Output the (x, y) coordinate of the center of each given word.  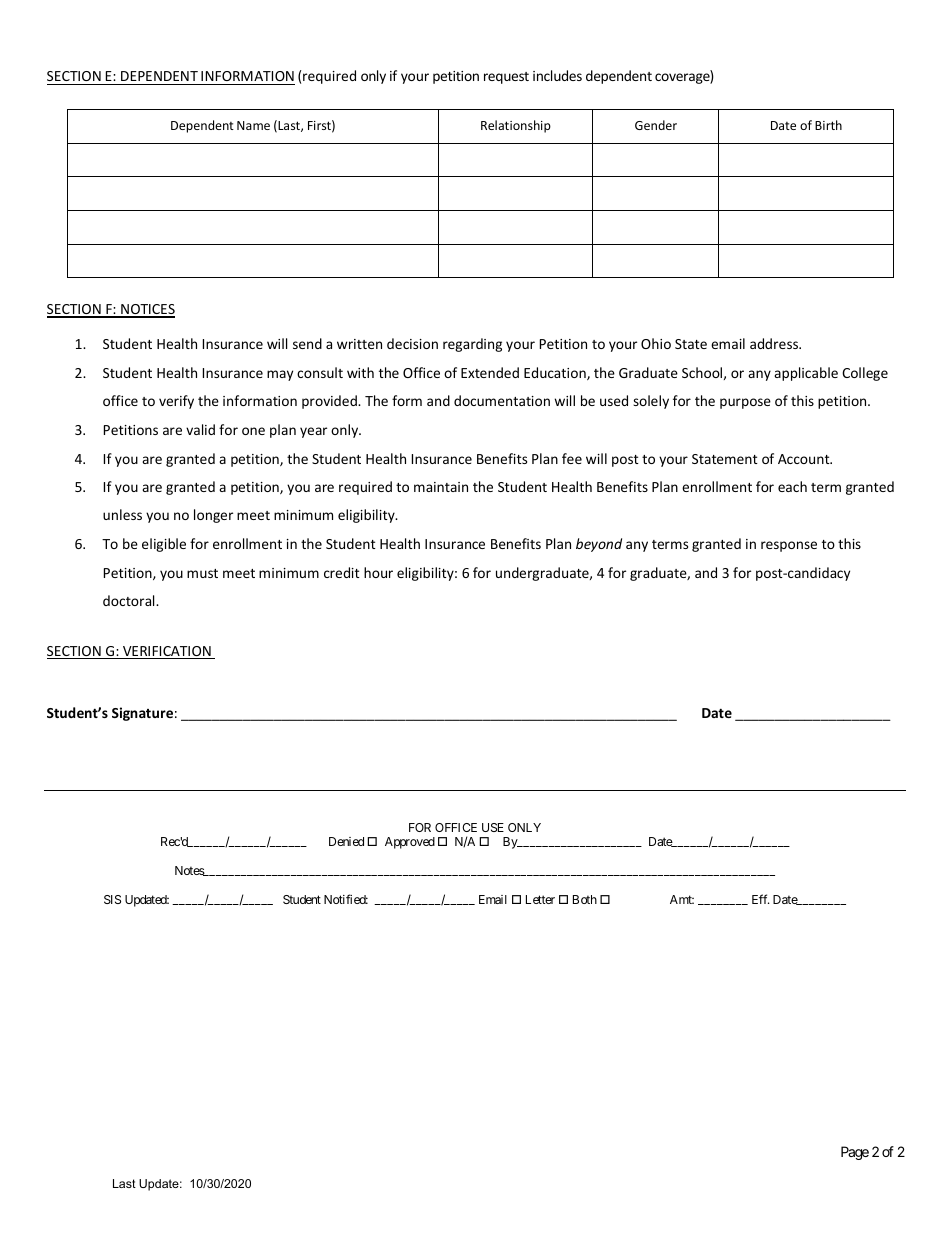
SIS (112, 899)
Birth (828, 125)
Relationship (516, 126)
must (202, 573)
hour (378, 572)
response (789, 546)
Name (253, 125)
